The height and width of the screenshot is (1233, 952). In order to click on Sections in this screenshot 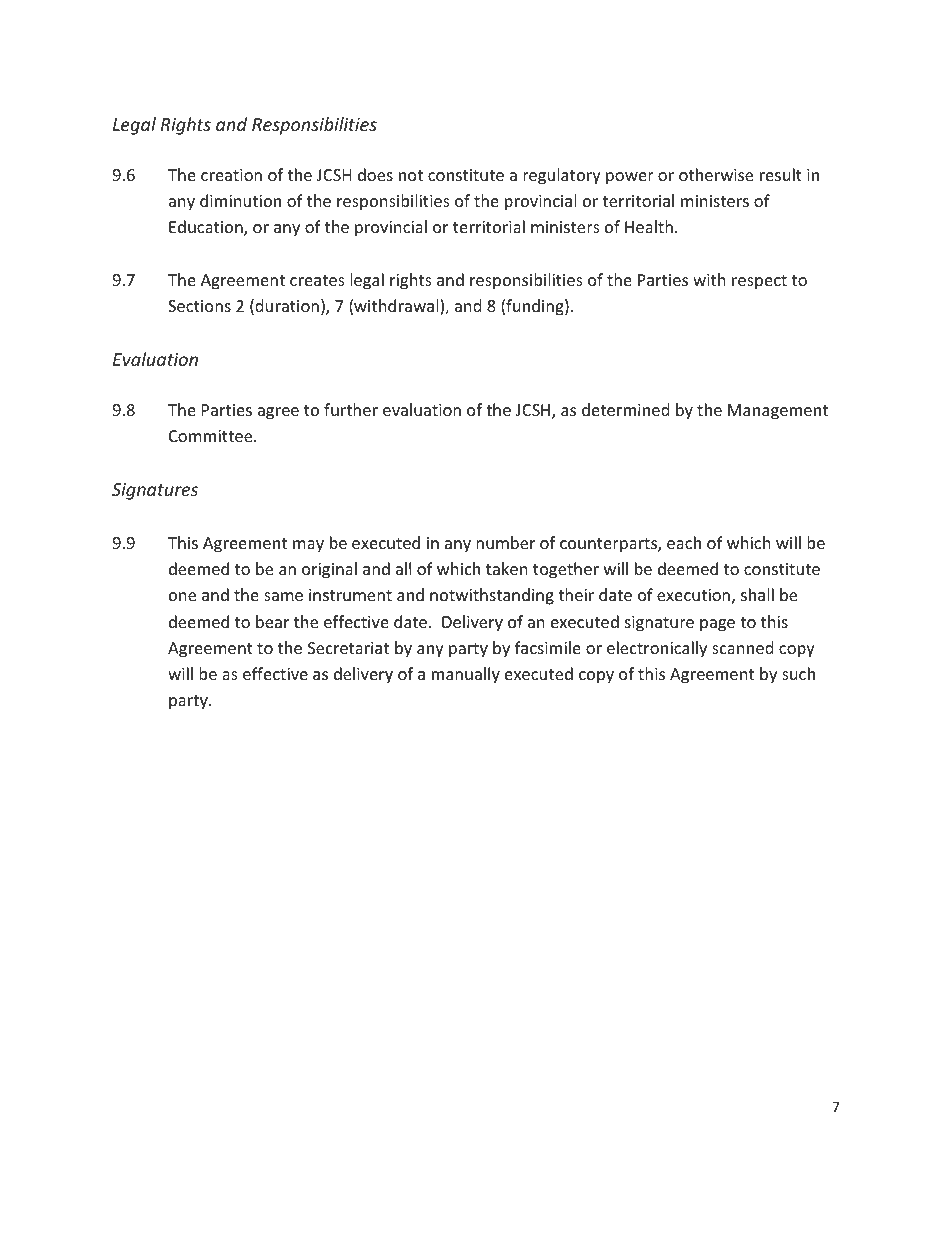, I will do `click(199, 306)`.
